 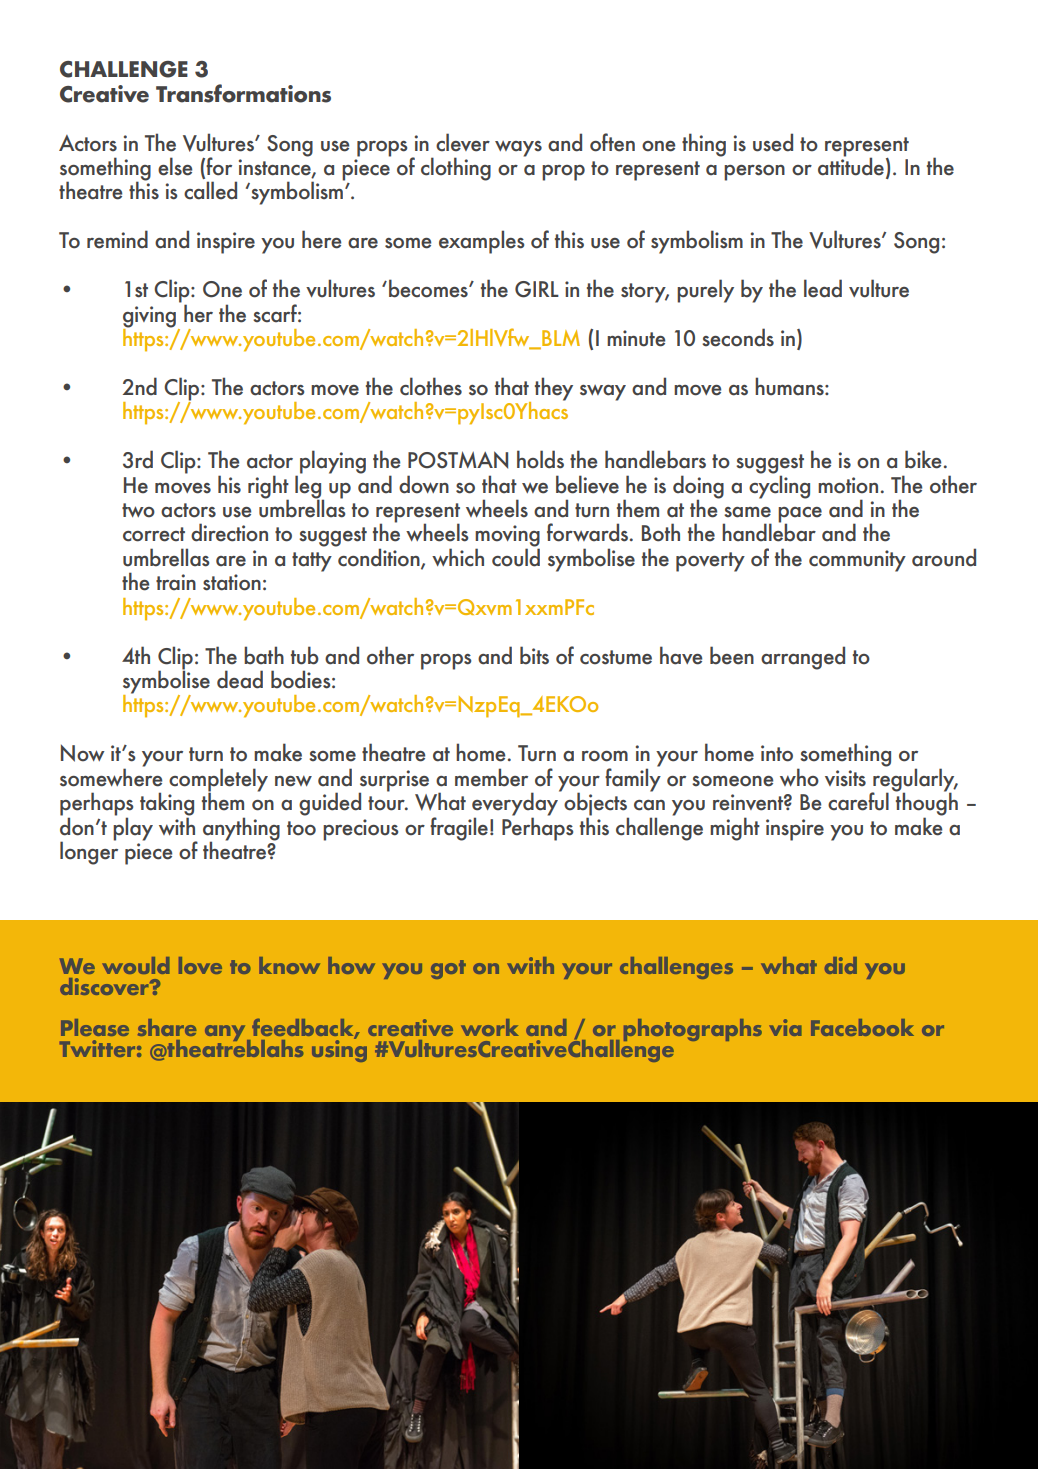 I want to click on Transformations, so click(x=243, y=93).
